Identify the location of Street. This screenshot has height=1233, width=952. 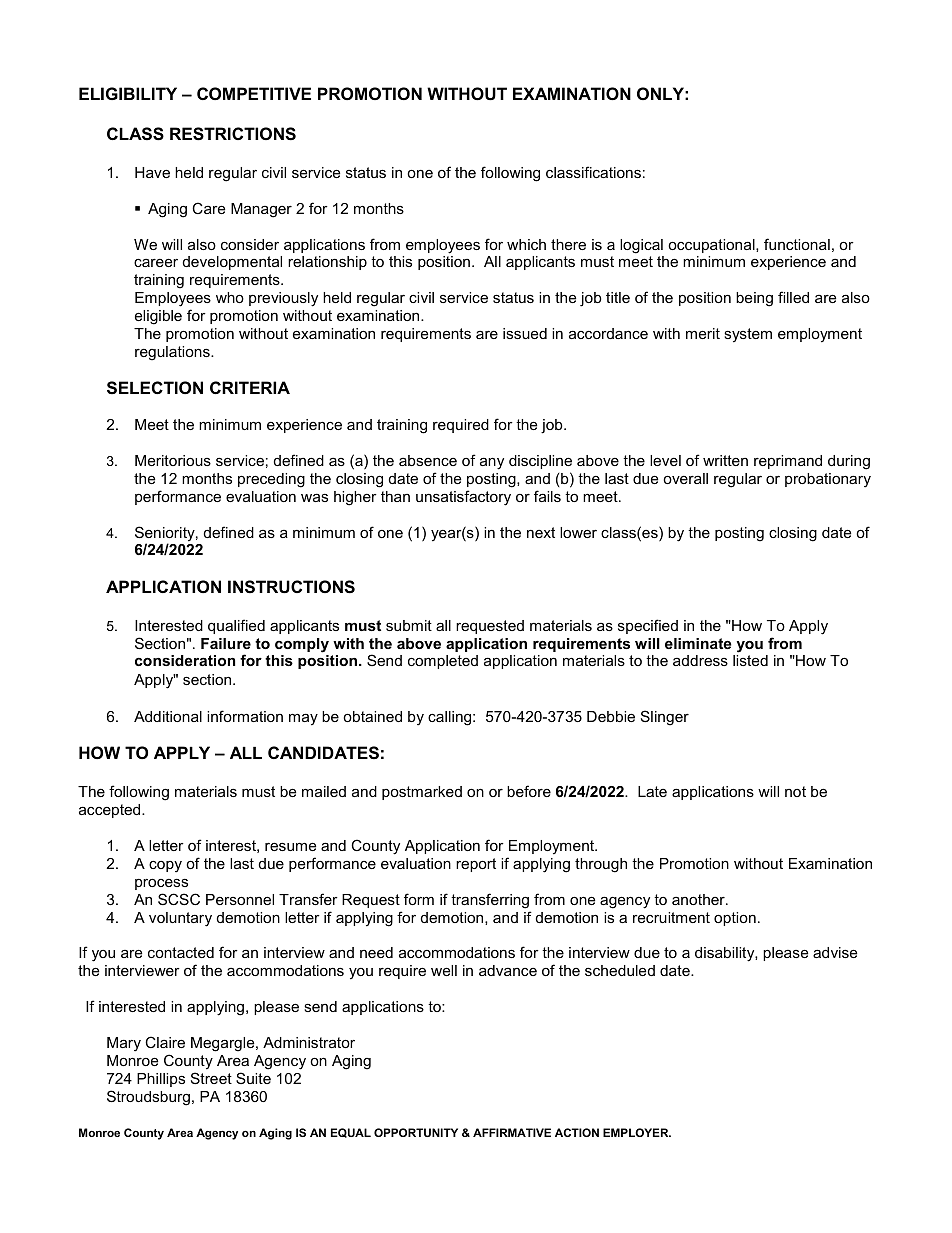
(211, 1078).
